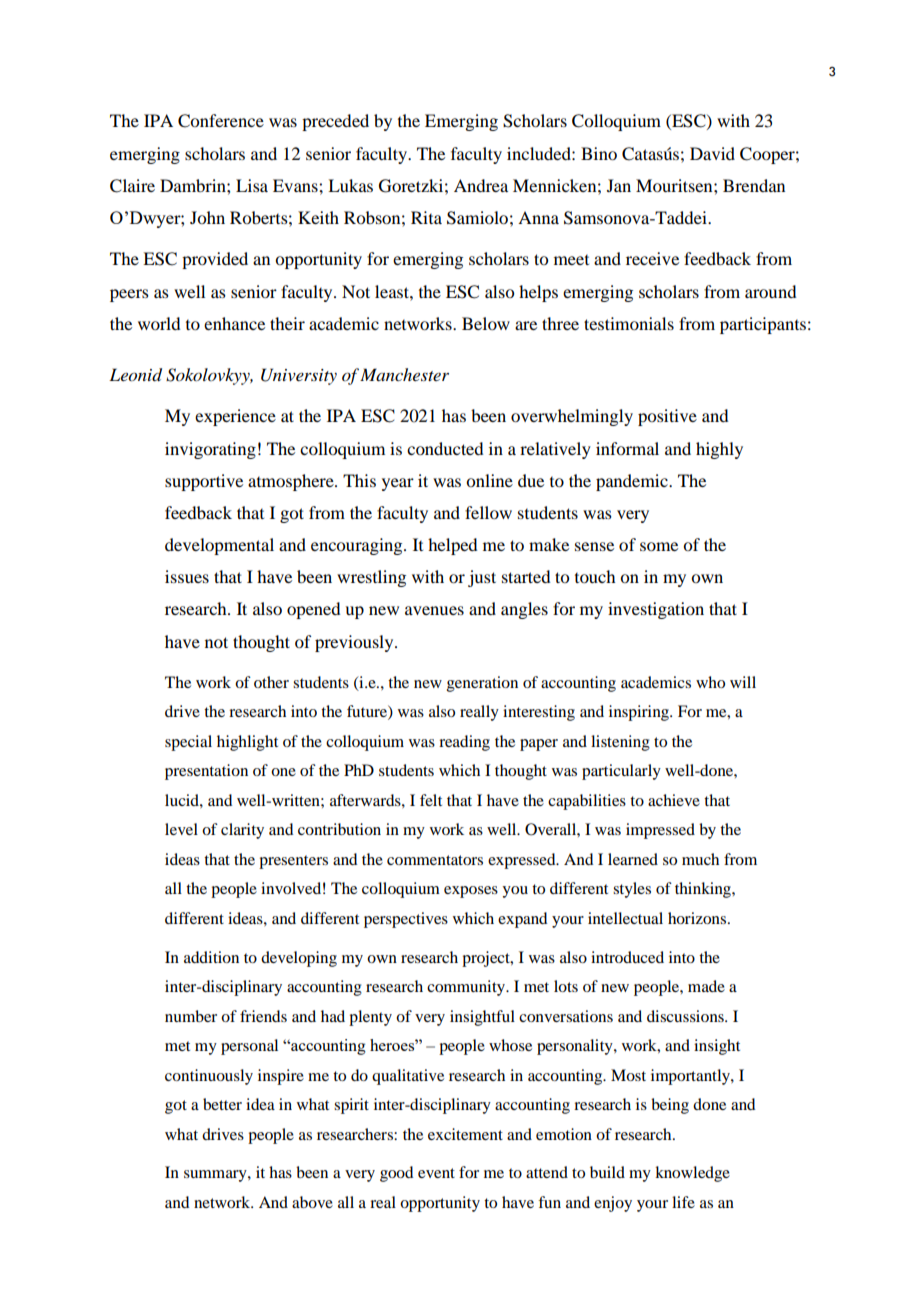 This screenshot has height=1309, width=924. Describe the element at coordinates (481, 185) in the screenshot. I see `Andrea` at that location.
